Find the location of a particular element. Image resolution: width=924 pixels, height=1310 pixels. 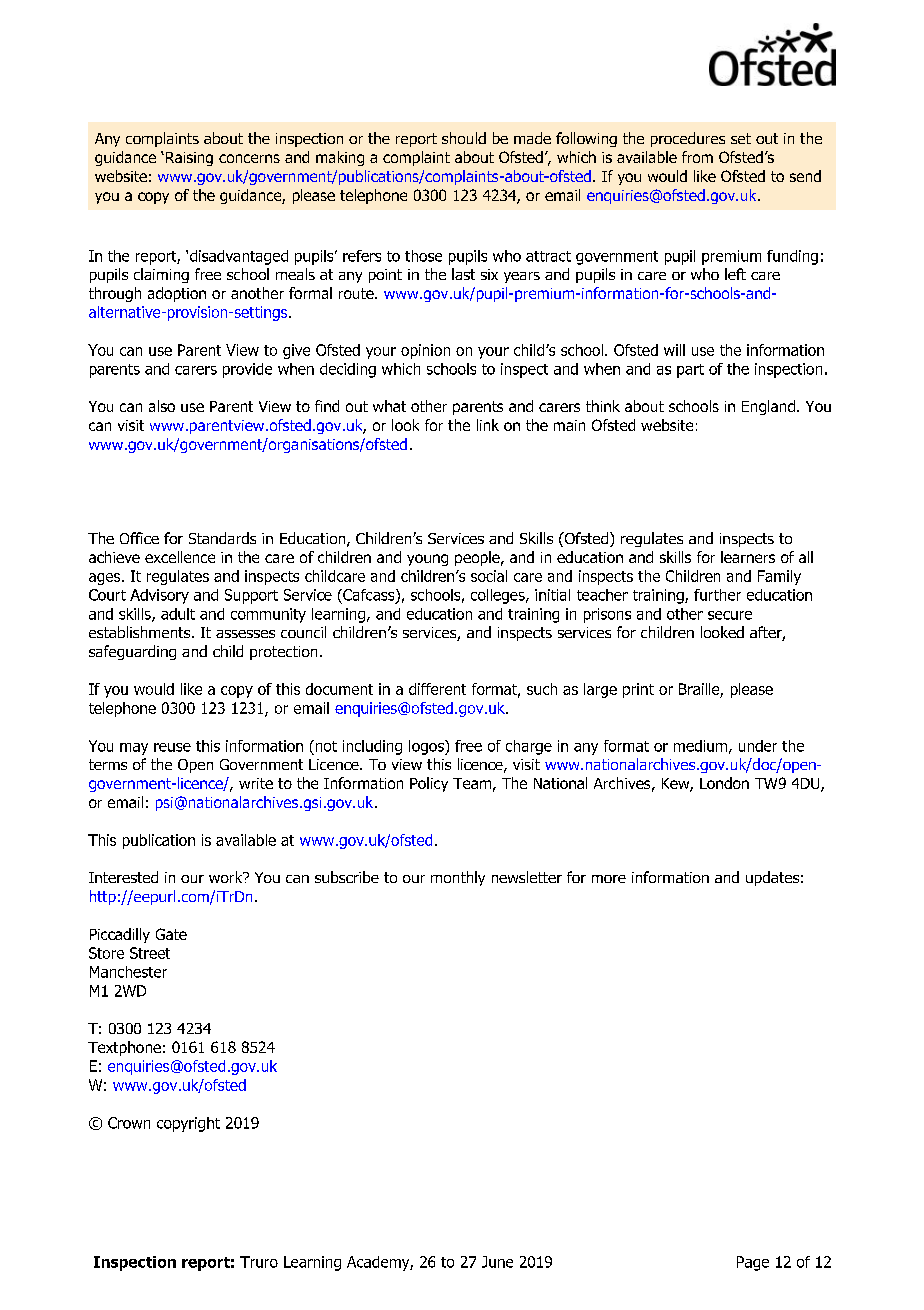

Raising is located at coordinates (188, 159).
